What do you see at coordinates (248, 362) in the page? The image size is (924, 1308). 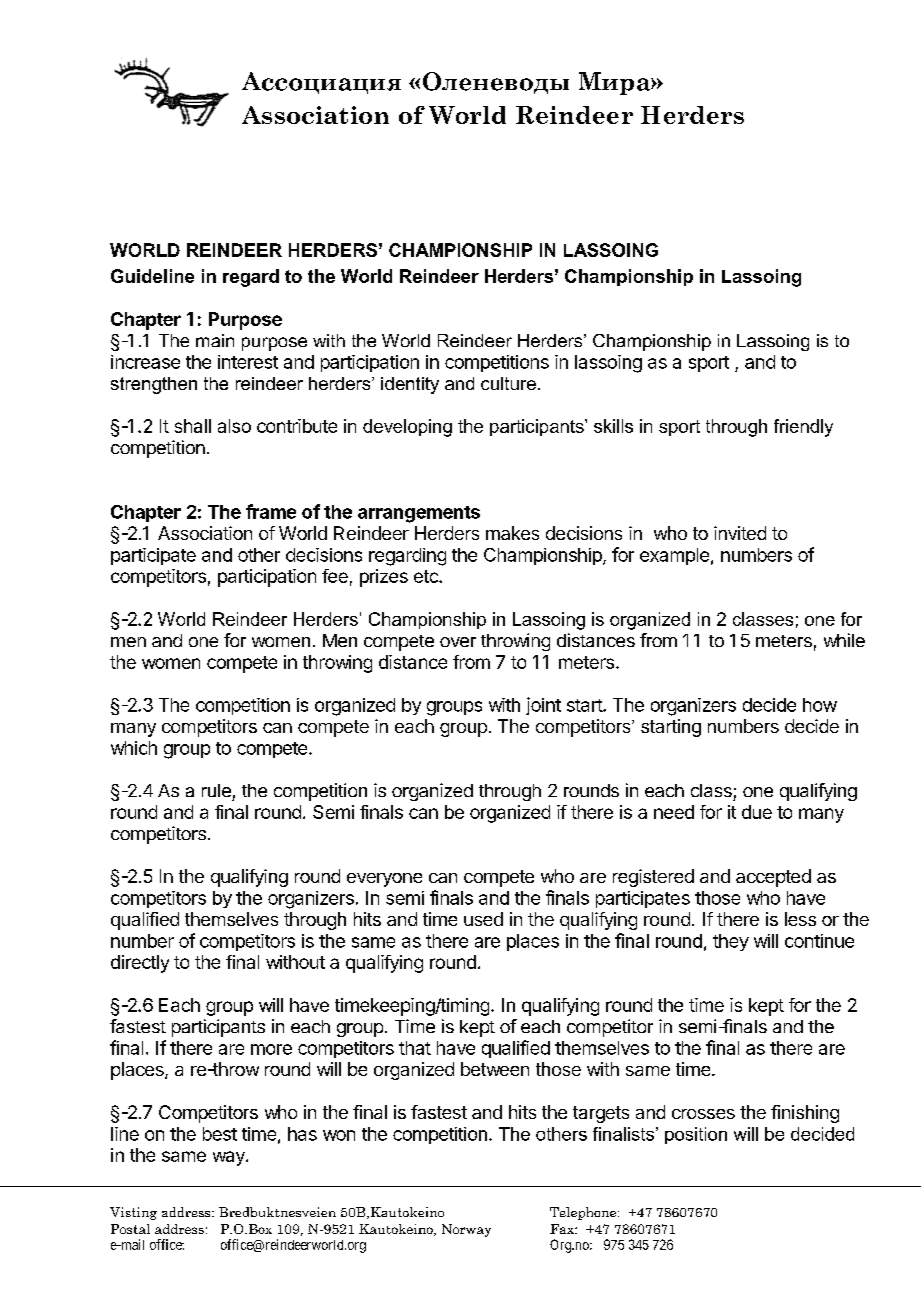 I see `interest` at bounding box center [248, 362].
